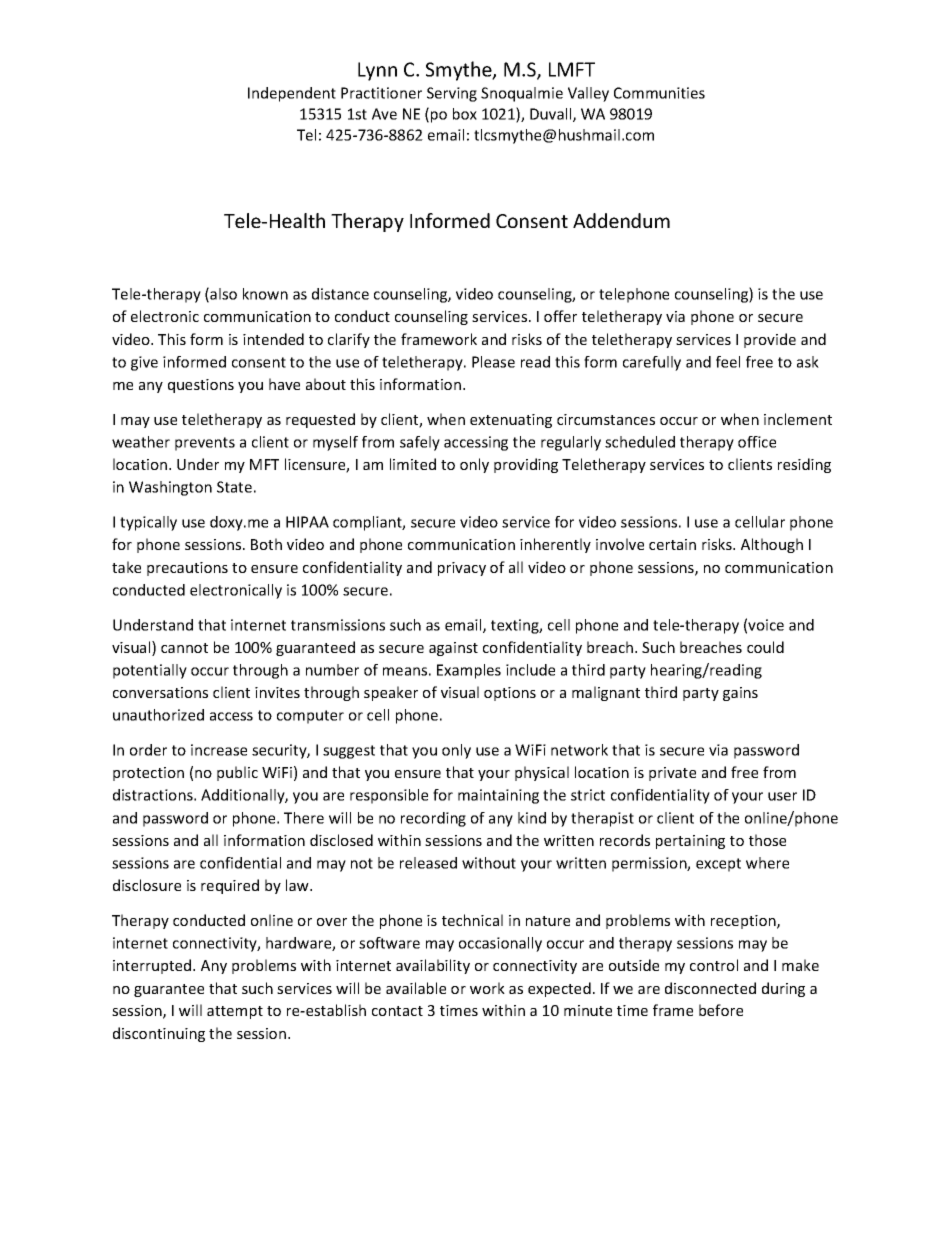 This screenshot has width=952, height=1233. I want to click on available, so click(416, 988).
